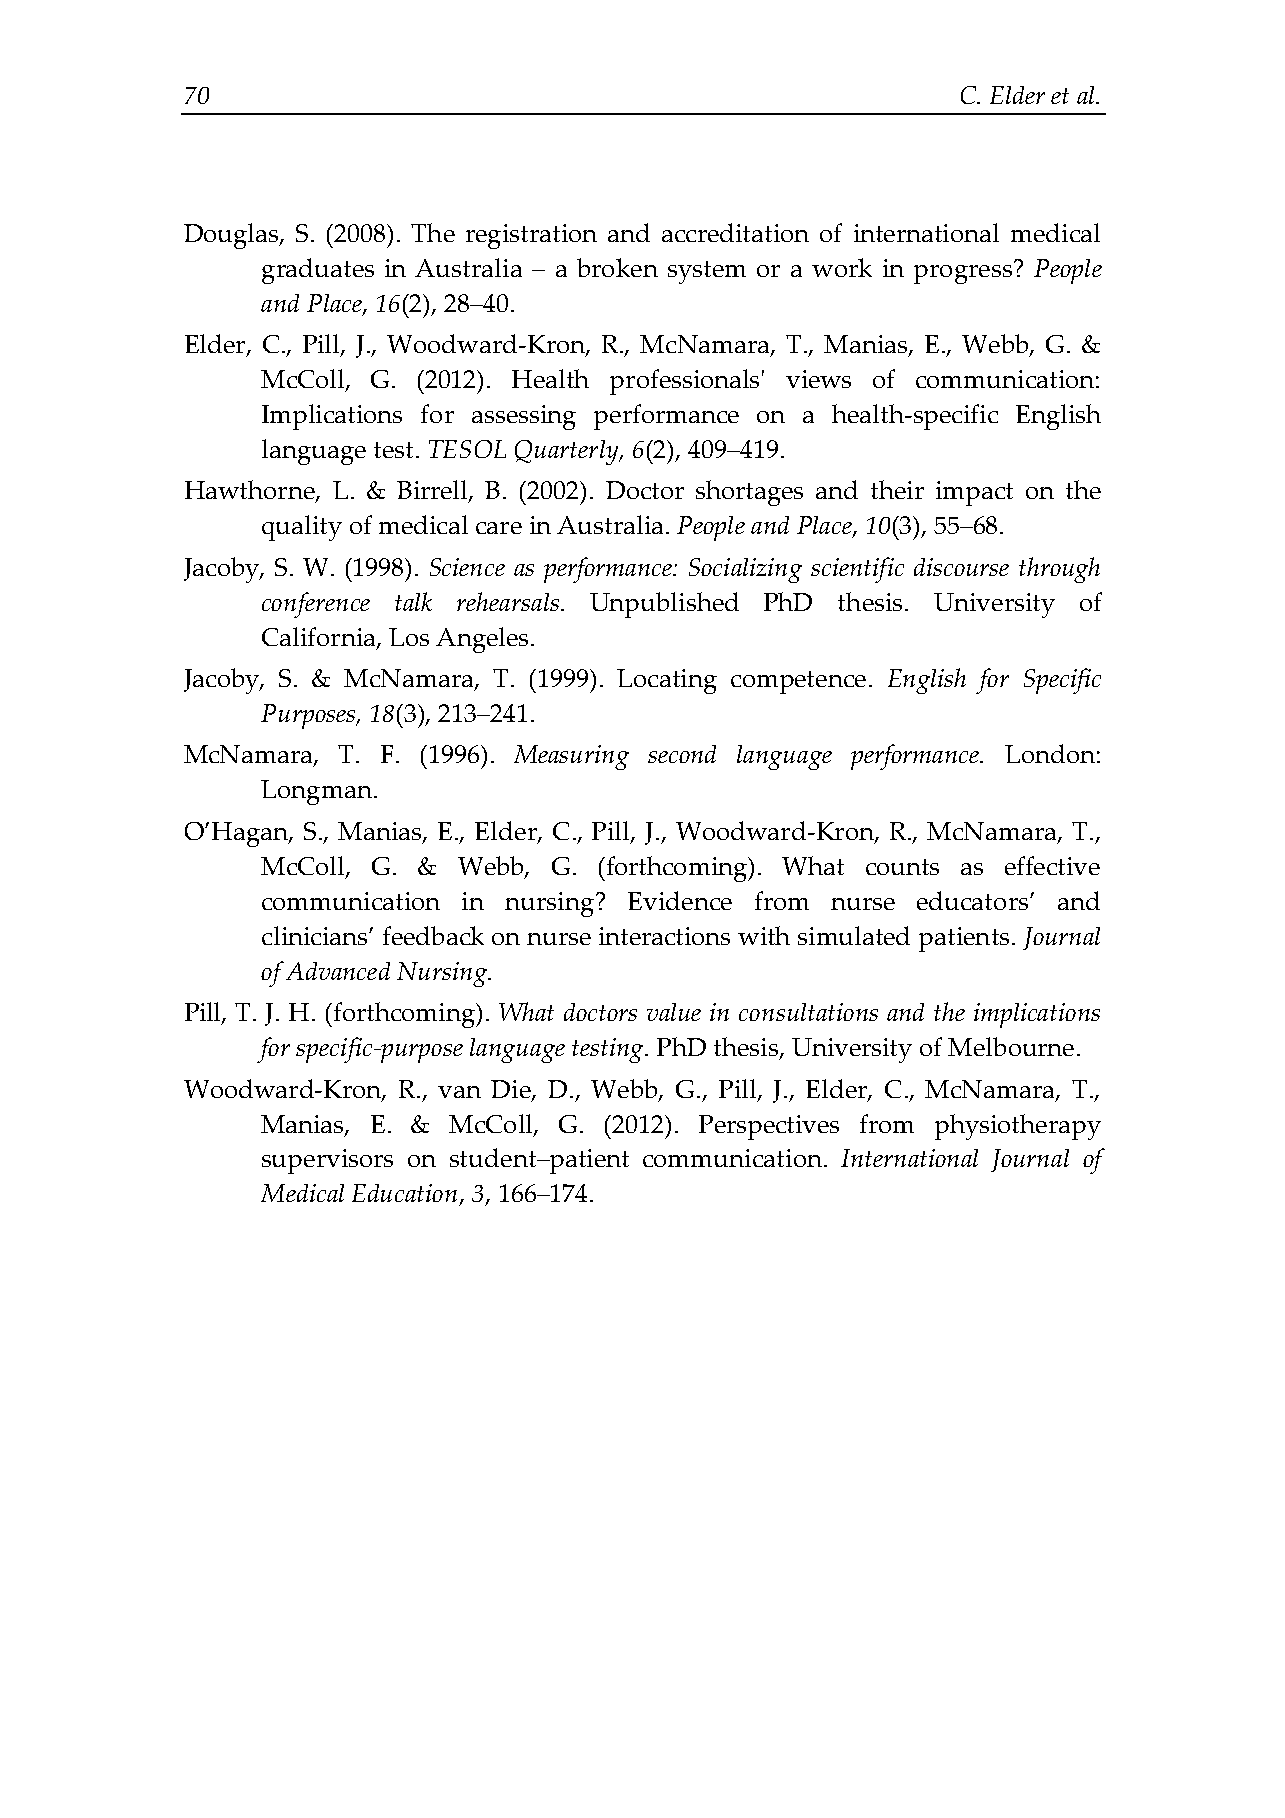 The image size is (1285, 1818). What do you see at coordinates (327, 1161) in the image?
I see `supervisors` at bounding box center [327, 1161].
